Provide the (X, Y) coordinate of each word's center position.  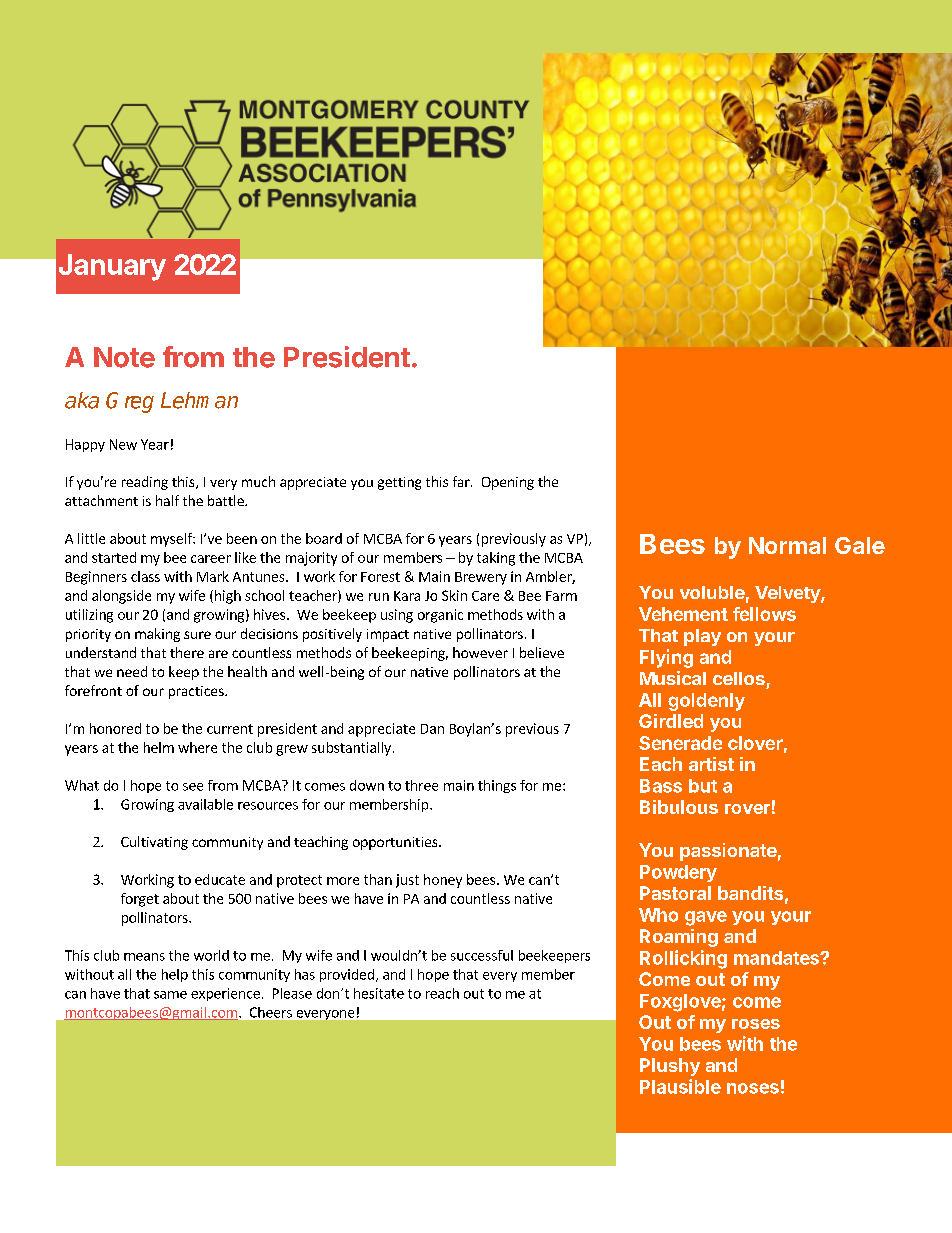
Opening (508, 483)
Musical (673, 678)
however (480, 652)
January (112, 267)
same (170, 995)
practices (197, 692)
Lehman (199, 400)
